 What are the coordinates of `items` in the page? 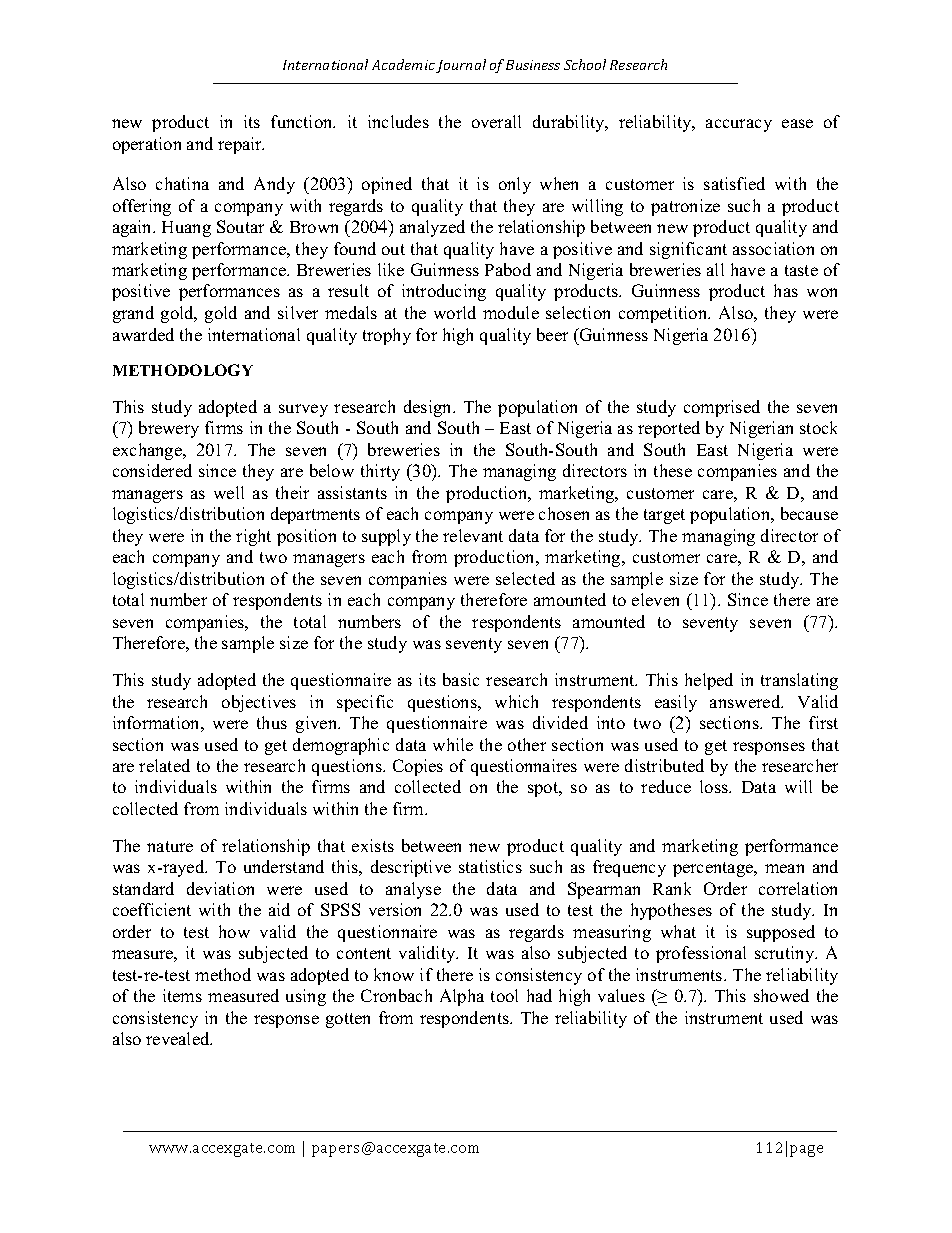 It's located at (182, 995).
